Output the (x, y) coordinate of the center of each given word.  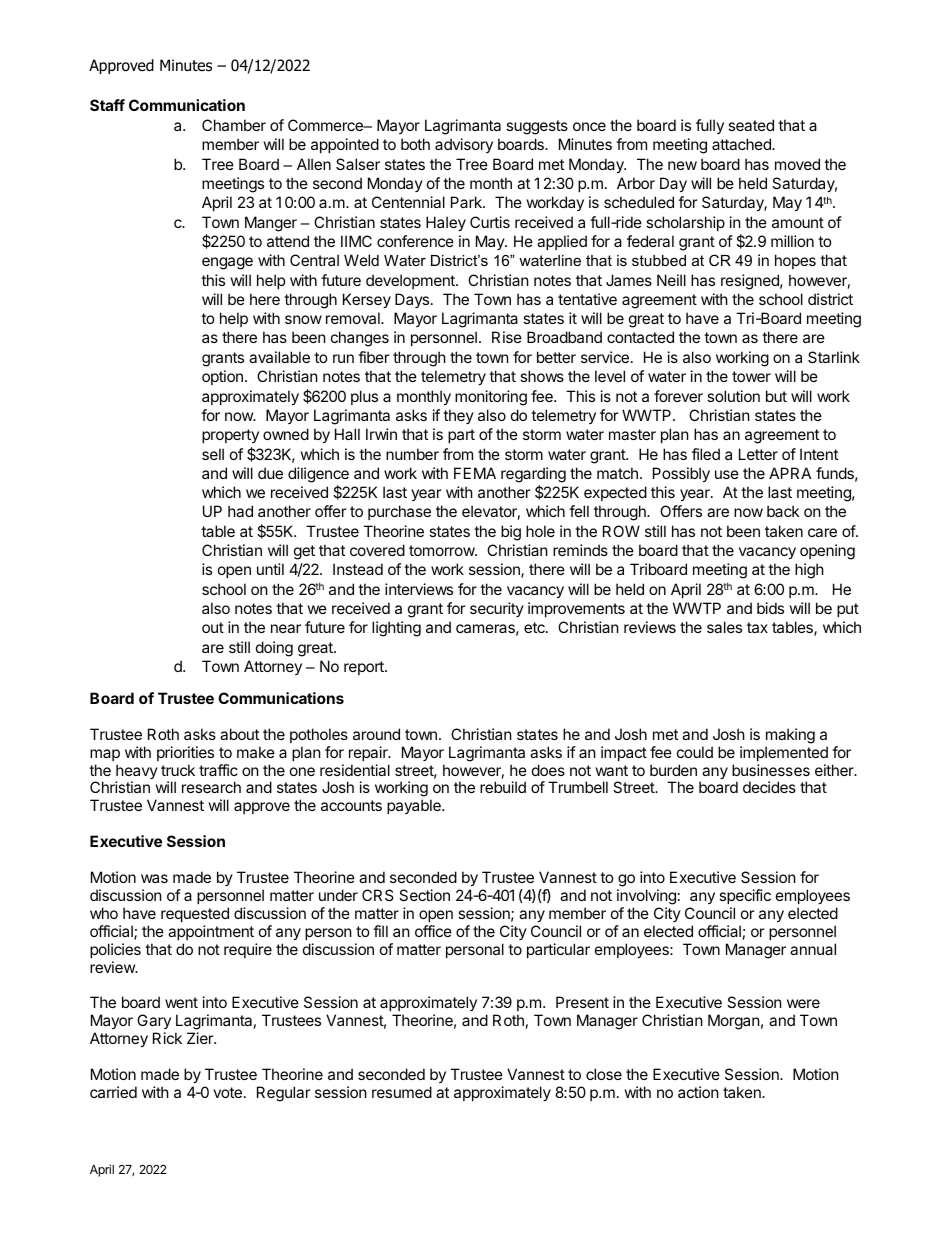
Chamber (234, 125)
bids (770, 608)
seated (751, 125)
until (270, 569)
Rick (167, 1038)
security (497, 609)
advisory (464, 145)
